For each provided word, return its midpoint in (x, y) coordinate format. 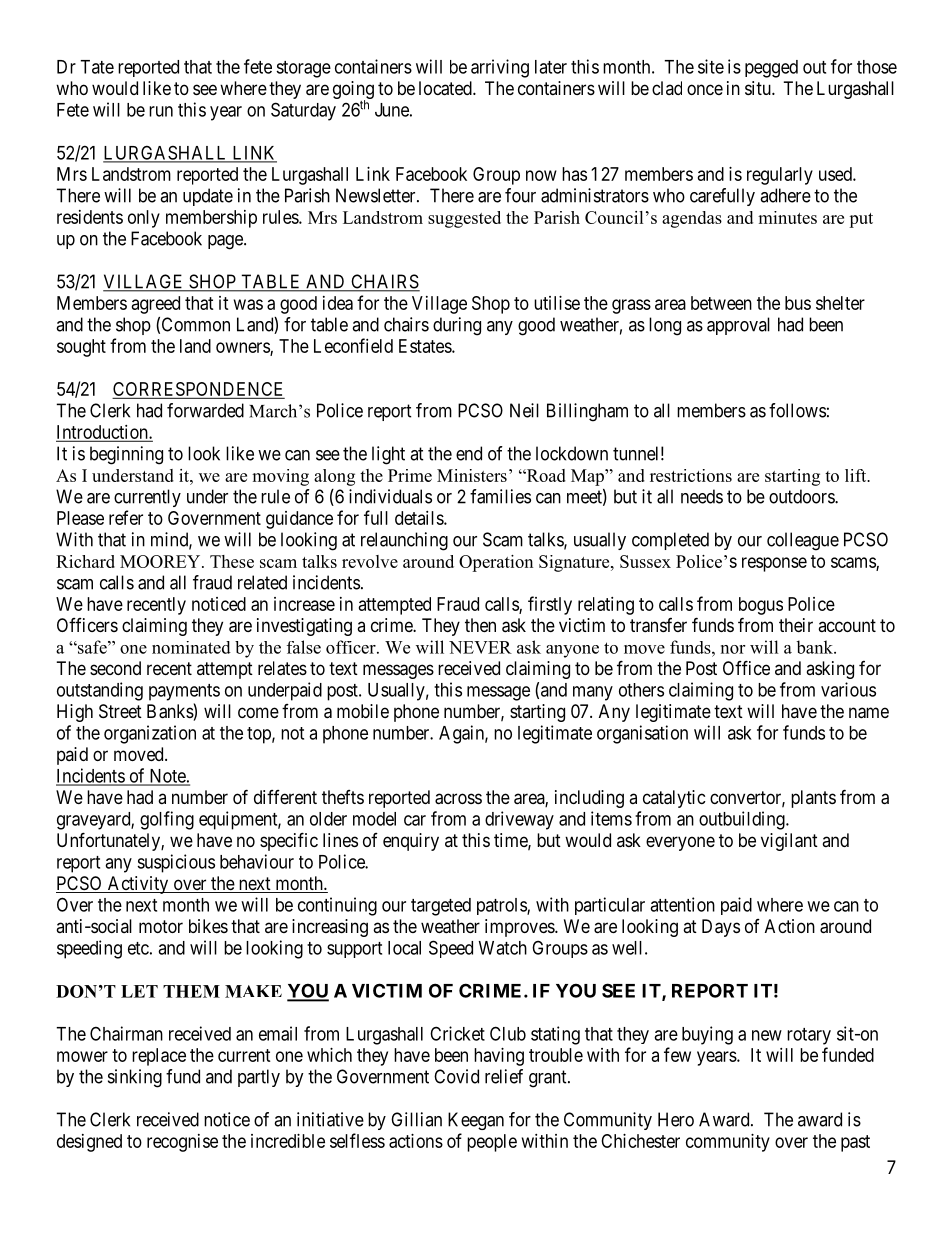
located (446, 88)
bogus (761, 606)
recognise (182, 1143)
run (161, 111)
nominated (191, 647)
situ (759, 88)
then (480, 625)
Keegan (476, 1121)
